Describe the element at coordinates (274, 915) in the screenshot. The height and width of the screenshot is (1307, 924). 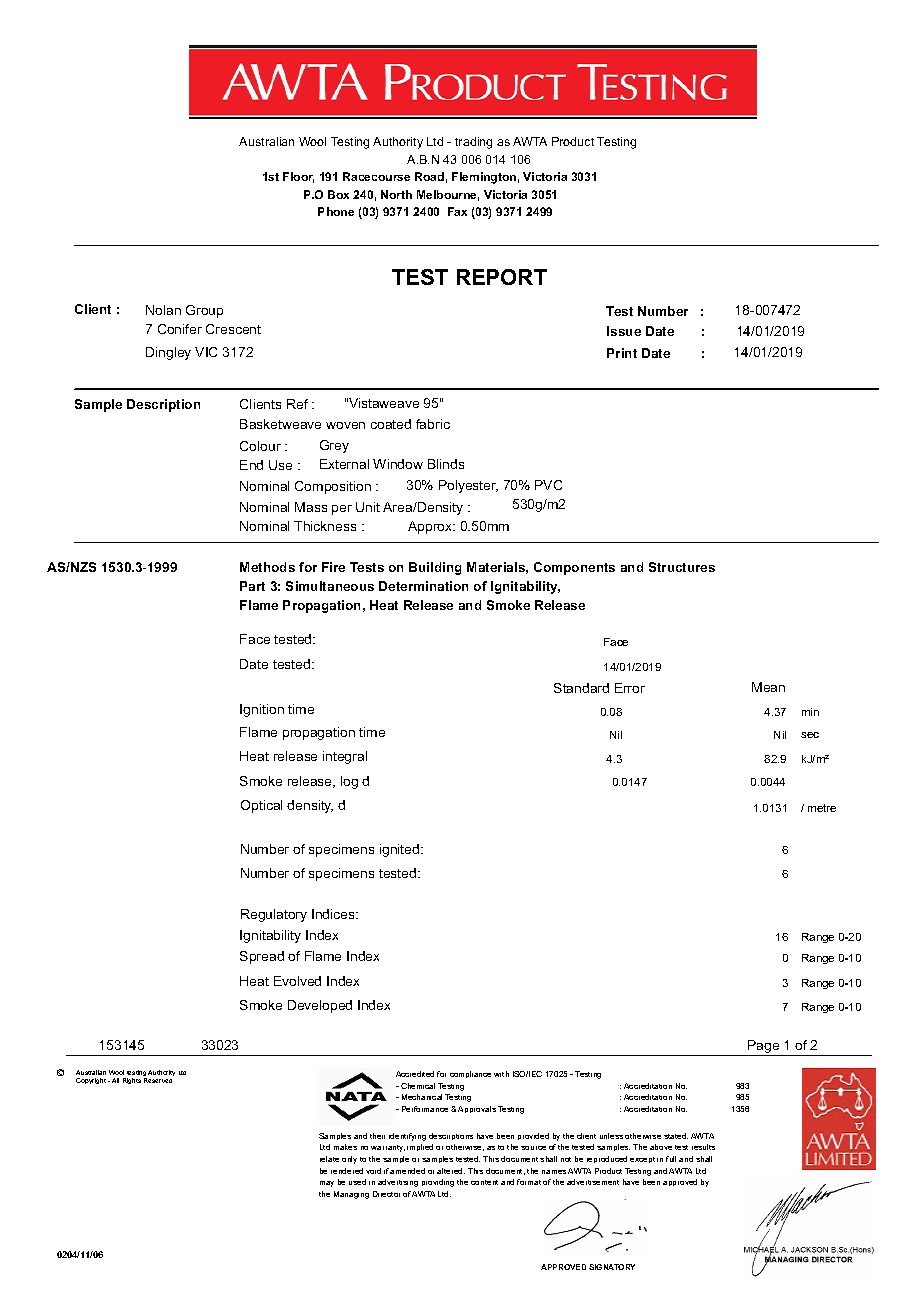
I see `Regulatory` at that location.
